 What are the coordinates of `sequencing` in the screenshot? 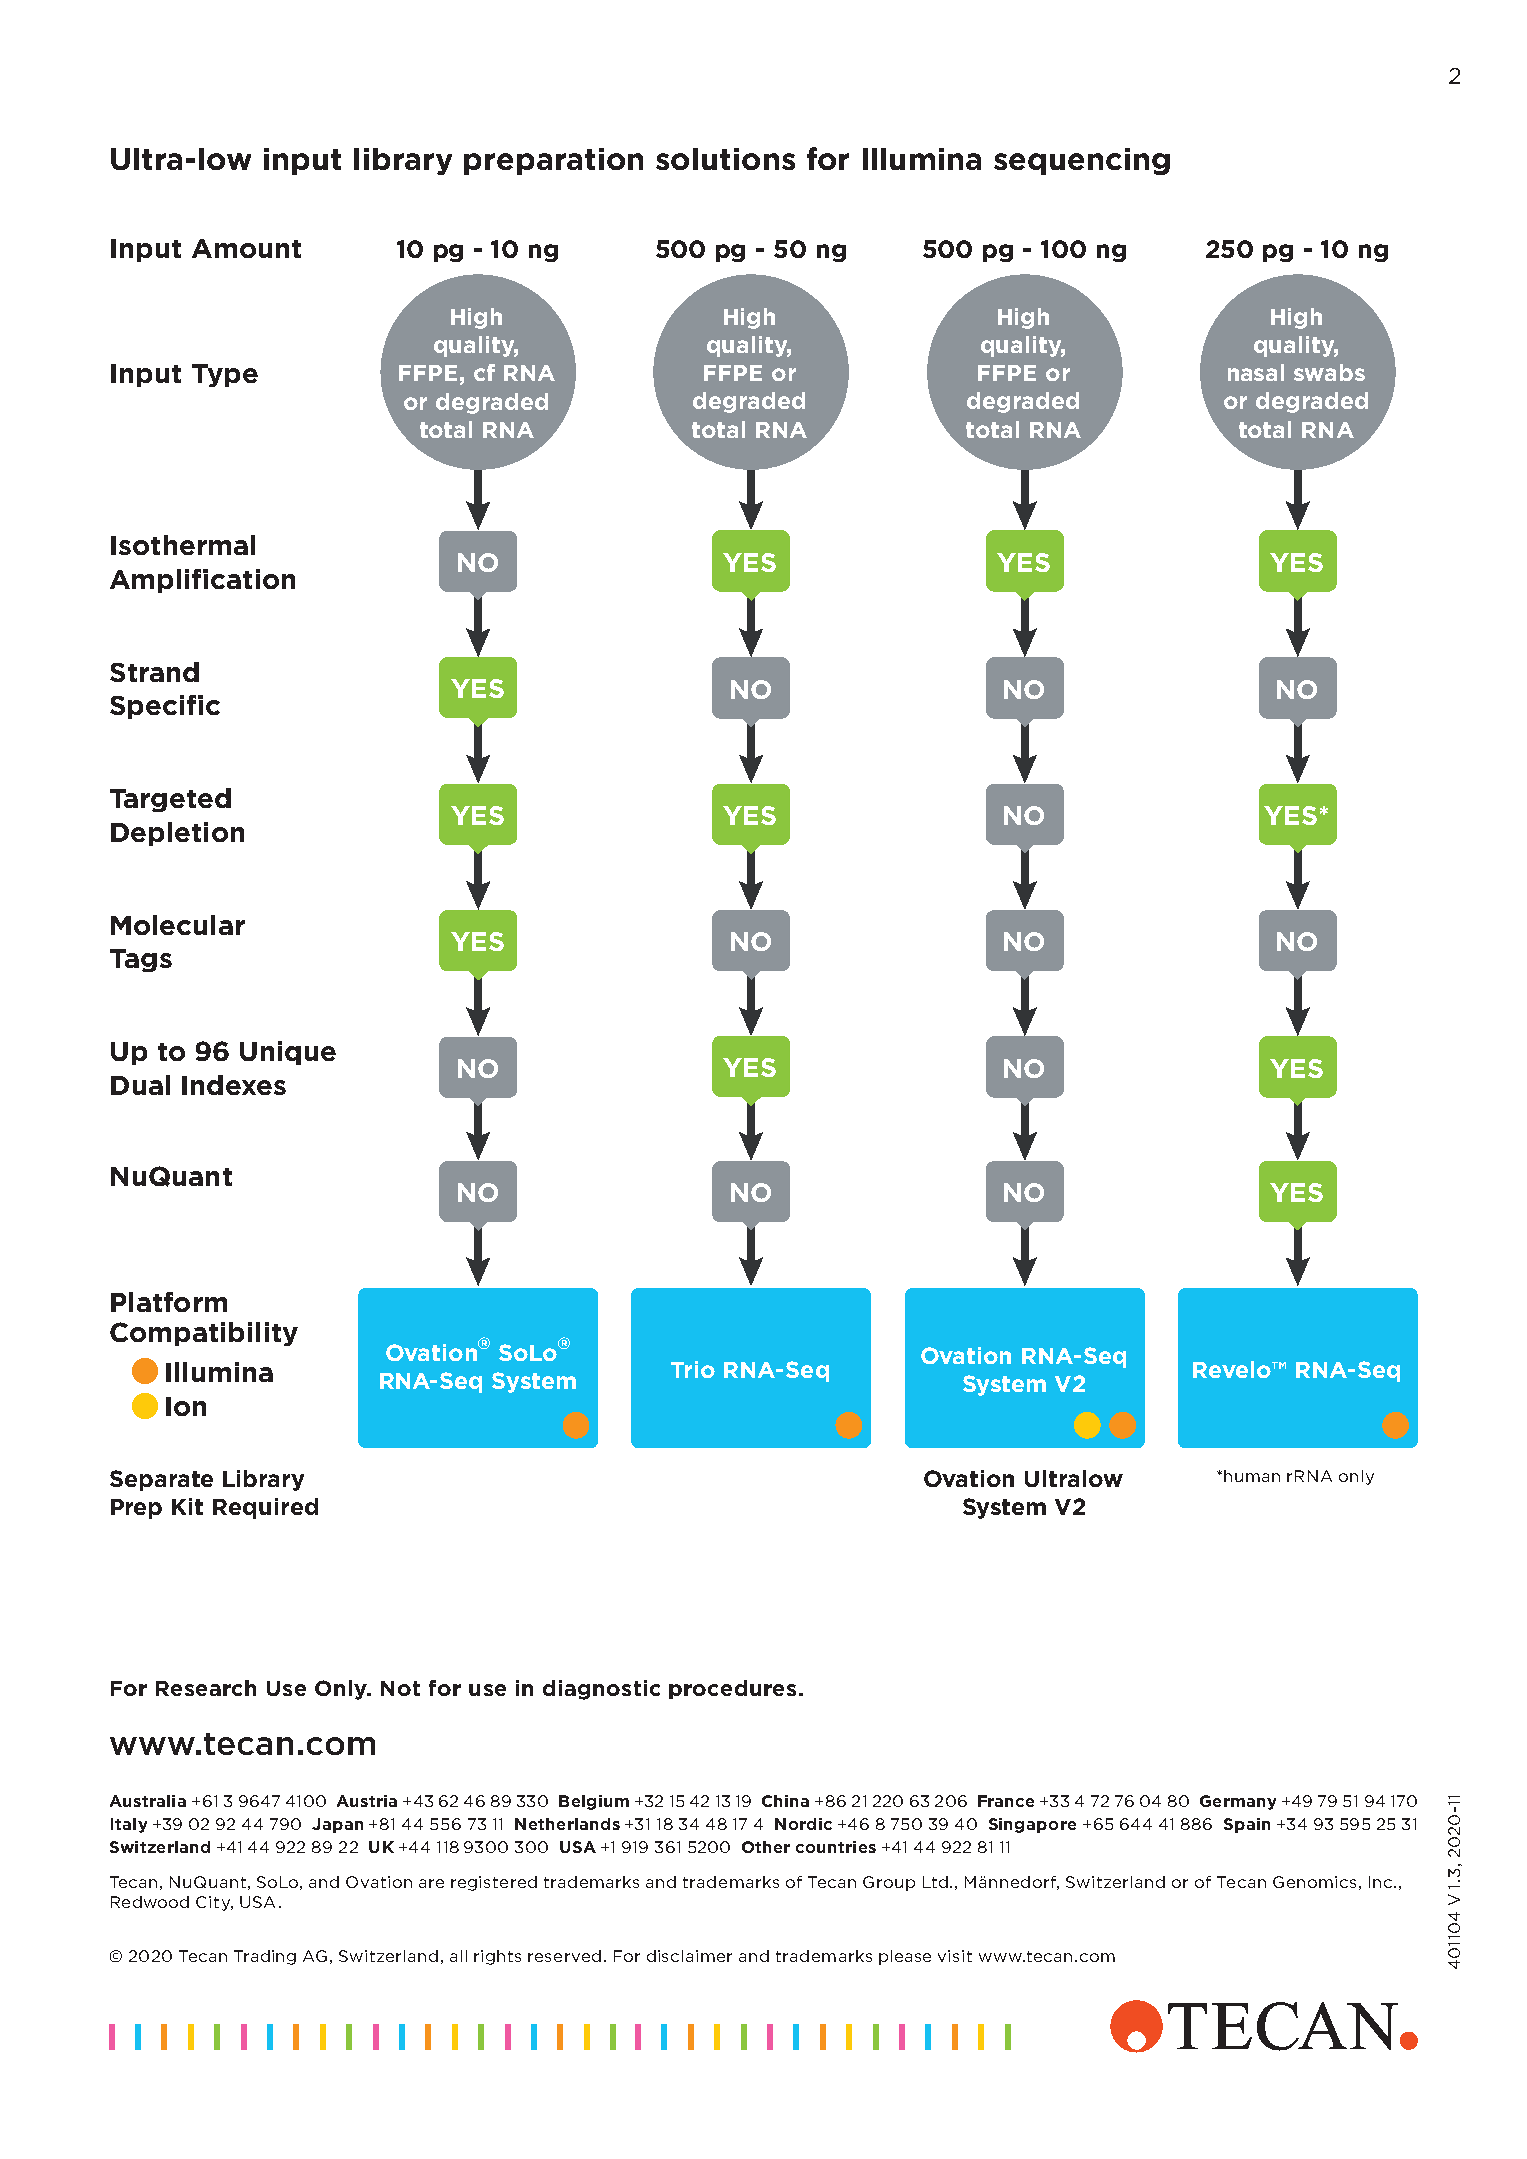 It's located at (1082, 161).
